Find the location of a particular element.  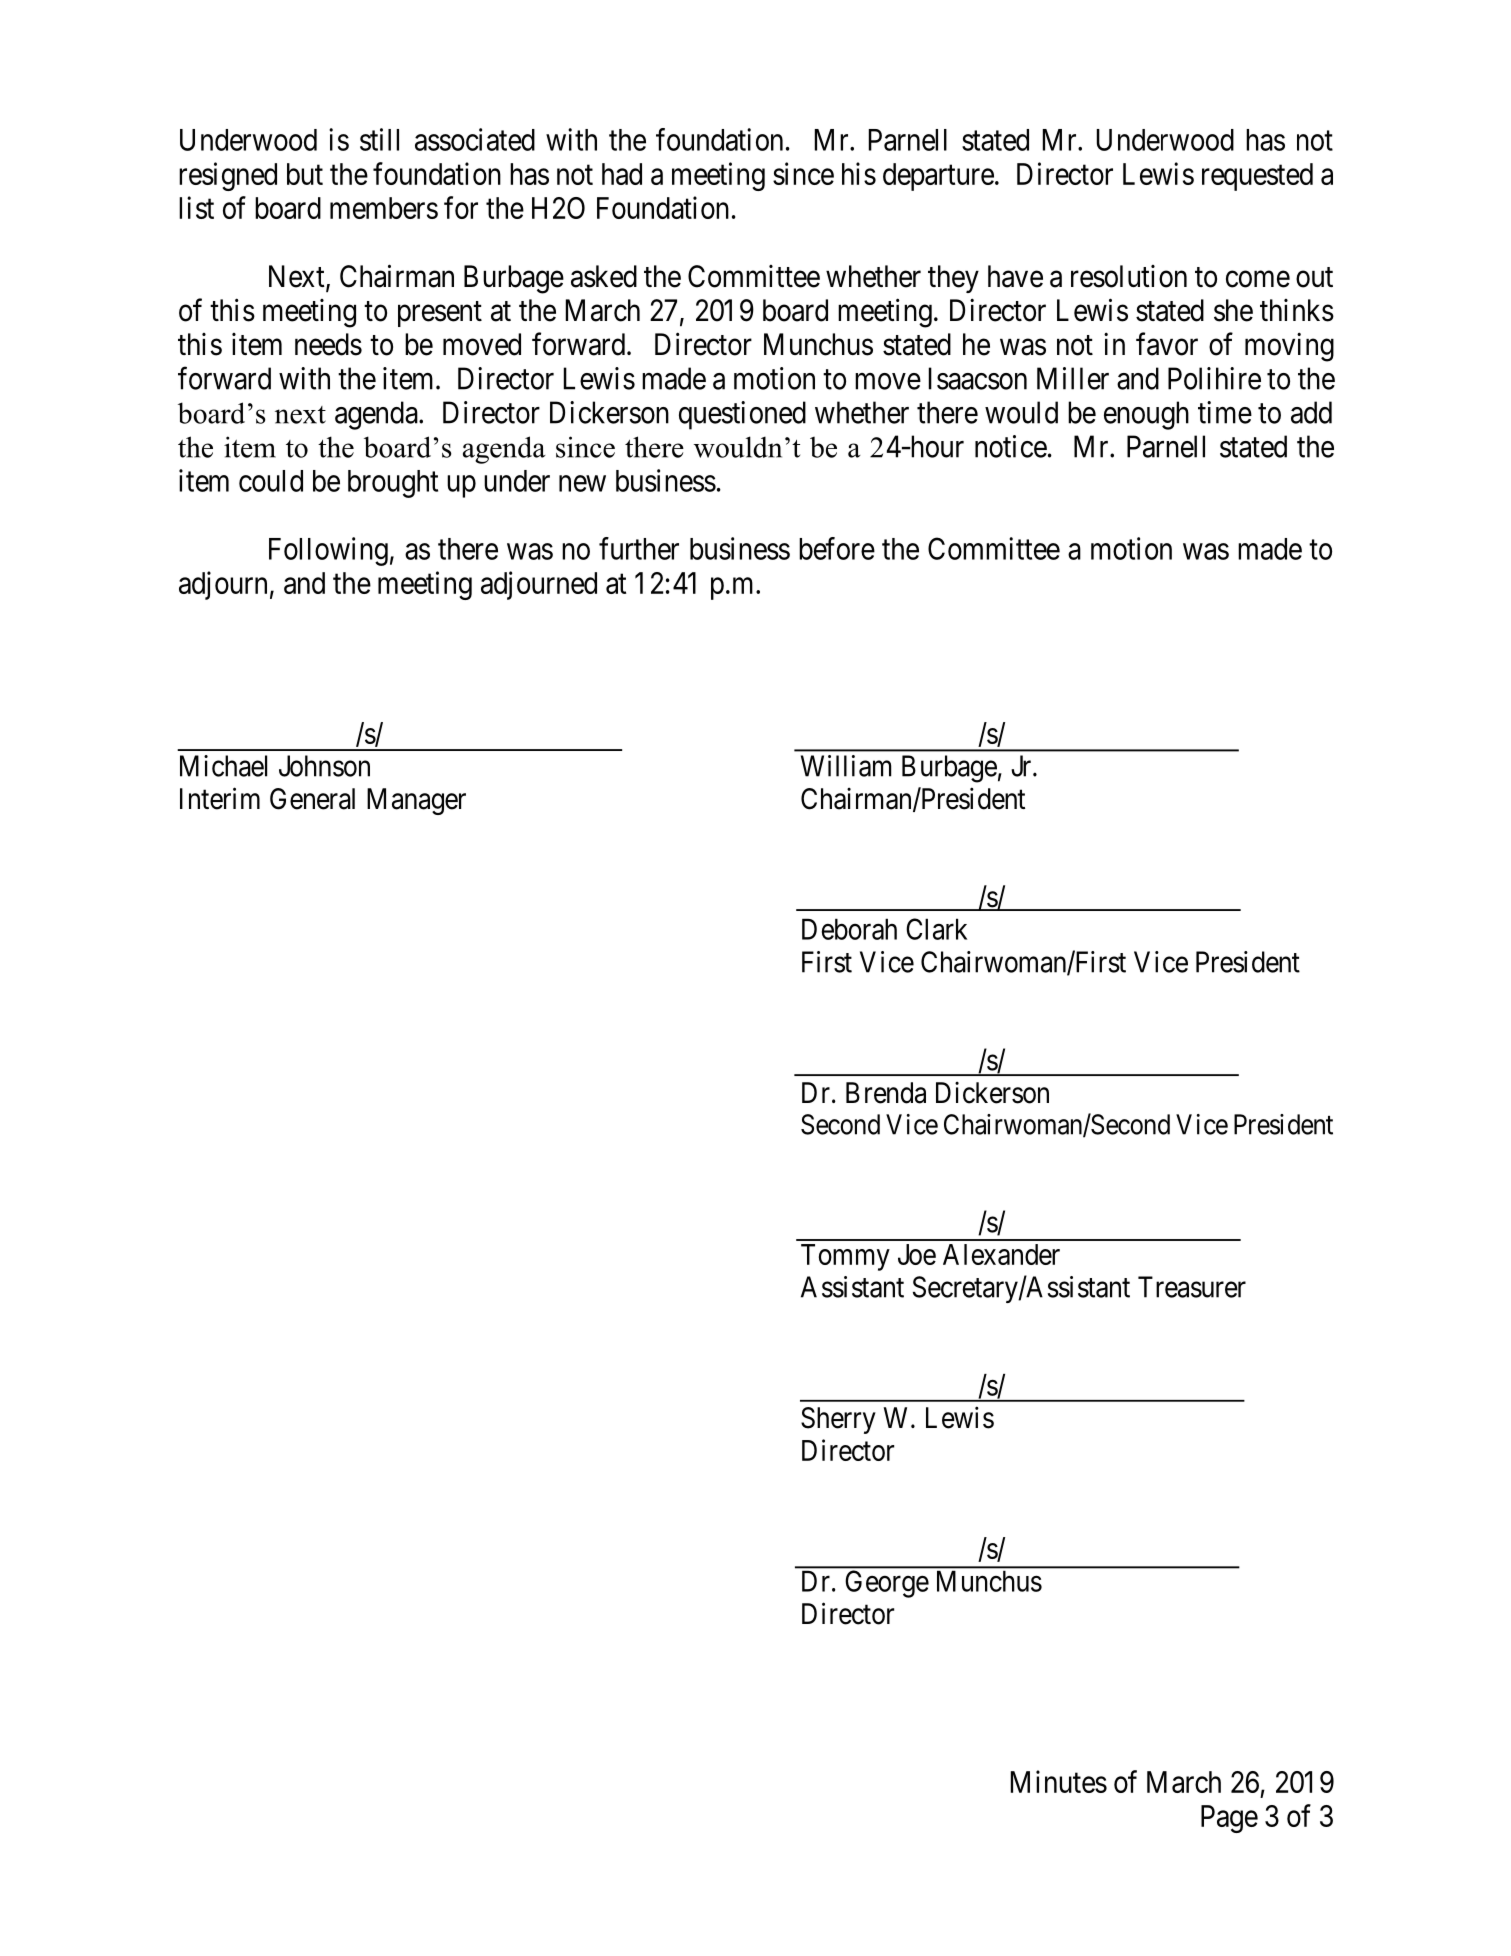

George is located at coordinates (887, 1584).
